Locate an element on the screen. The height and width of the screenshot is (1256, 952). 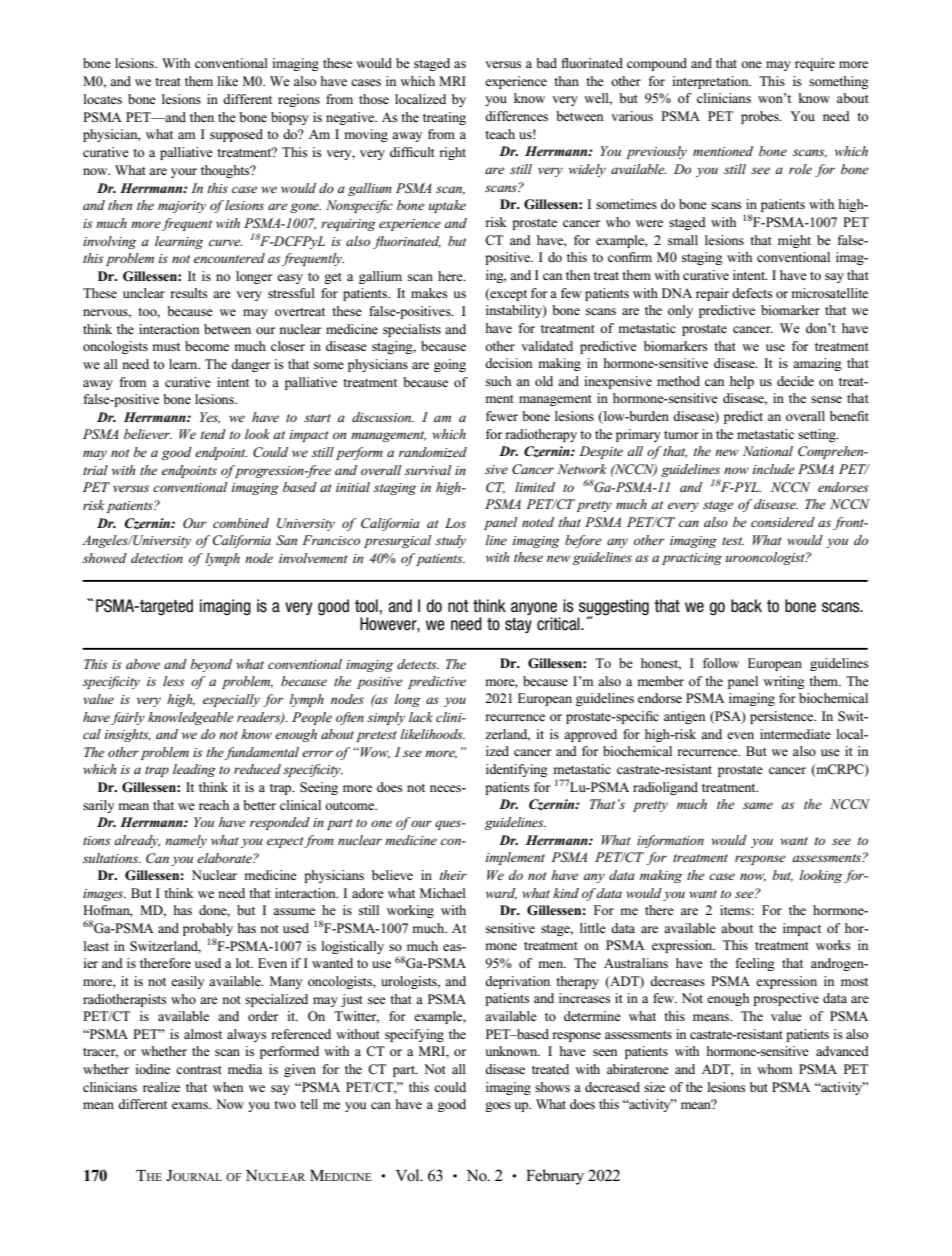
exams is located at coordinates (191, 1105).
